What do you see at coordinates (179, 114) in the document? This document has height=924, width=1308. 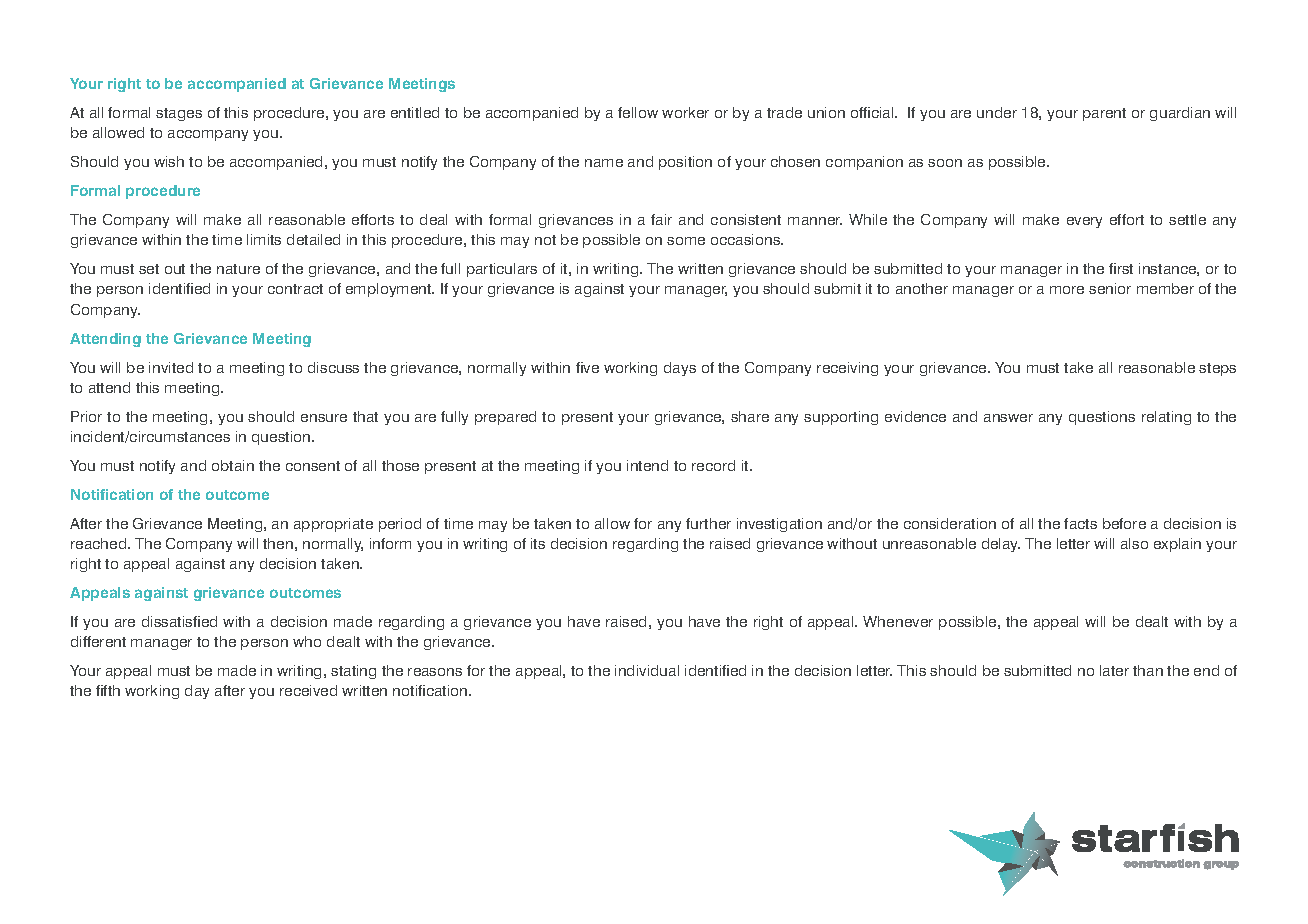 I see `stages` at bounding box center [179, 114].
